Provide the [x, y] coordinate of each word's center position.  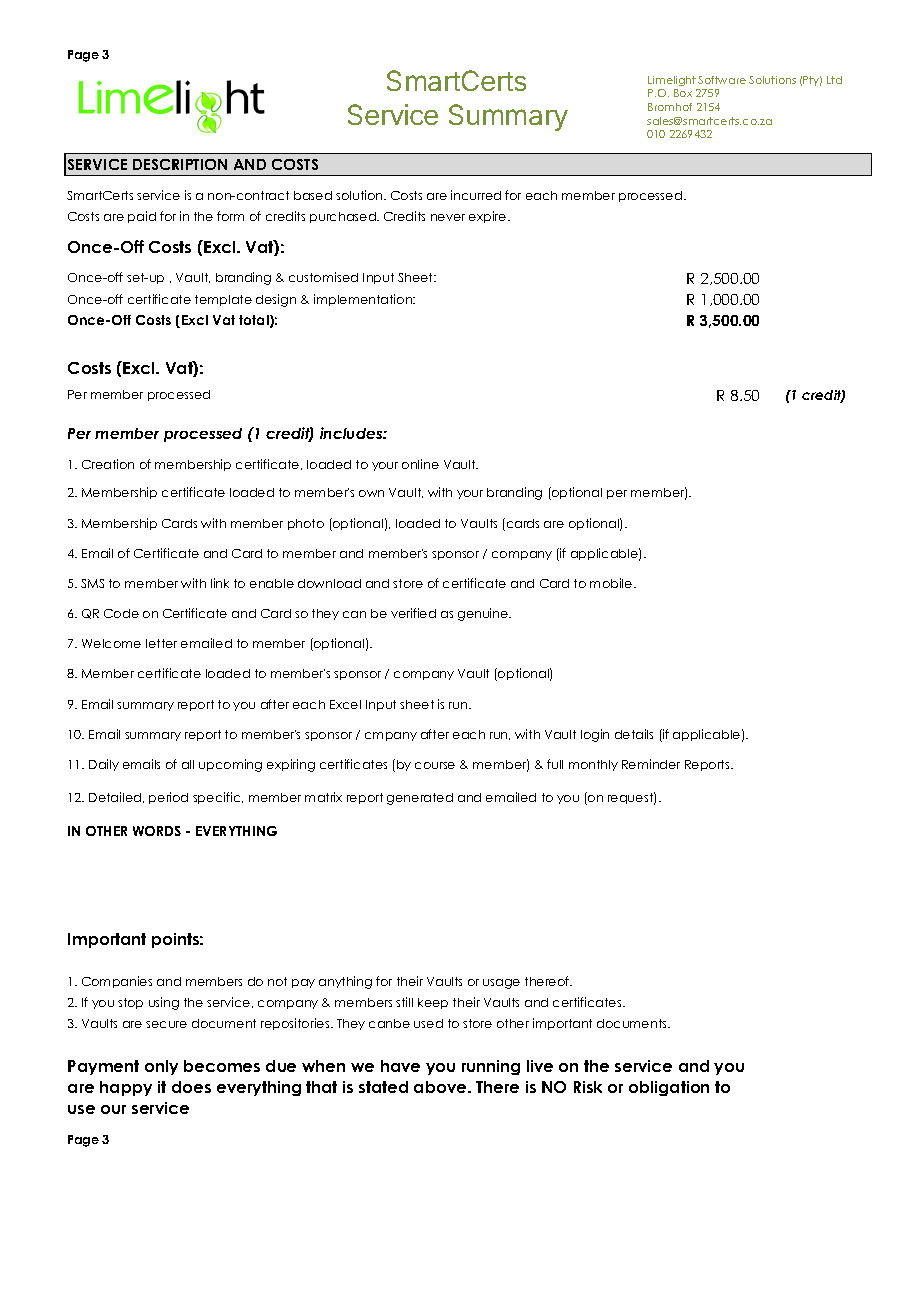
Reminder [651, 764]
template [223, 300]
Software [722, 80]
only [161, 1067]
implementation [364, 300]
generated [420, 799]
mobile [612, 583]
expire [489, 217]
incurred [476, 195]
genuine [484, 614]
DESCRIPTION [180, 164]
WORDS [157, 831]
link [220, 583]
